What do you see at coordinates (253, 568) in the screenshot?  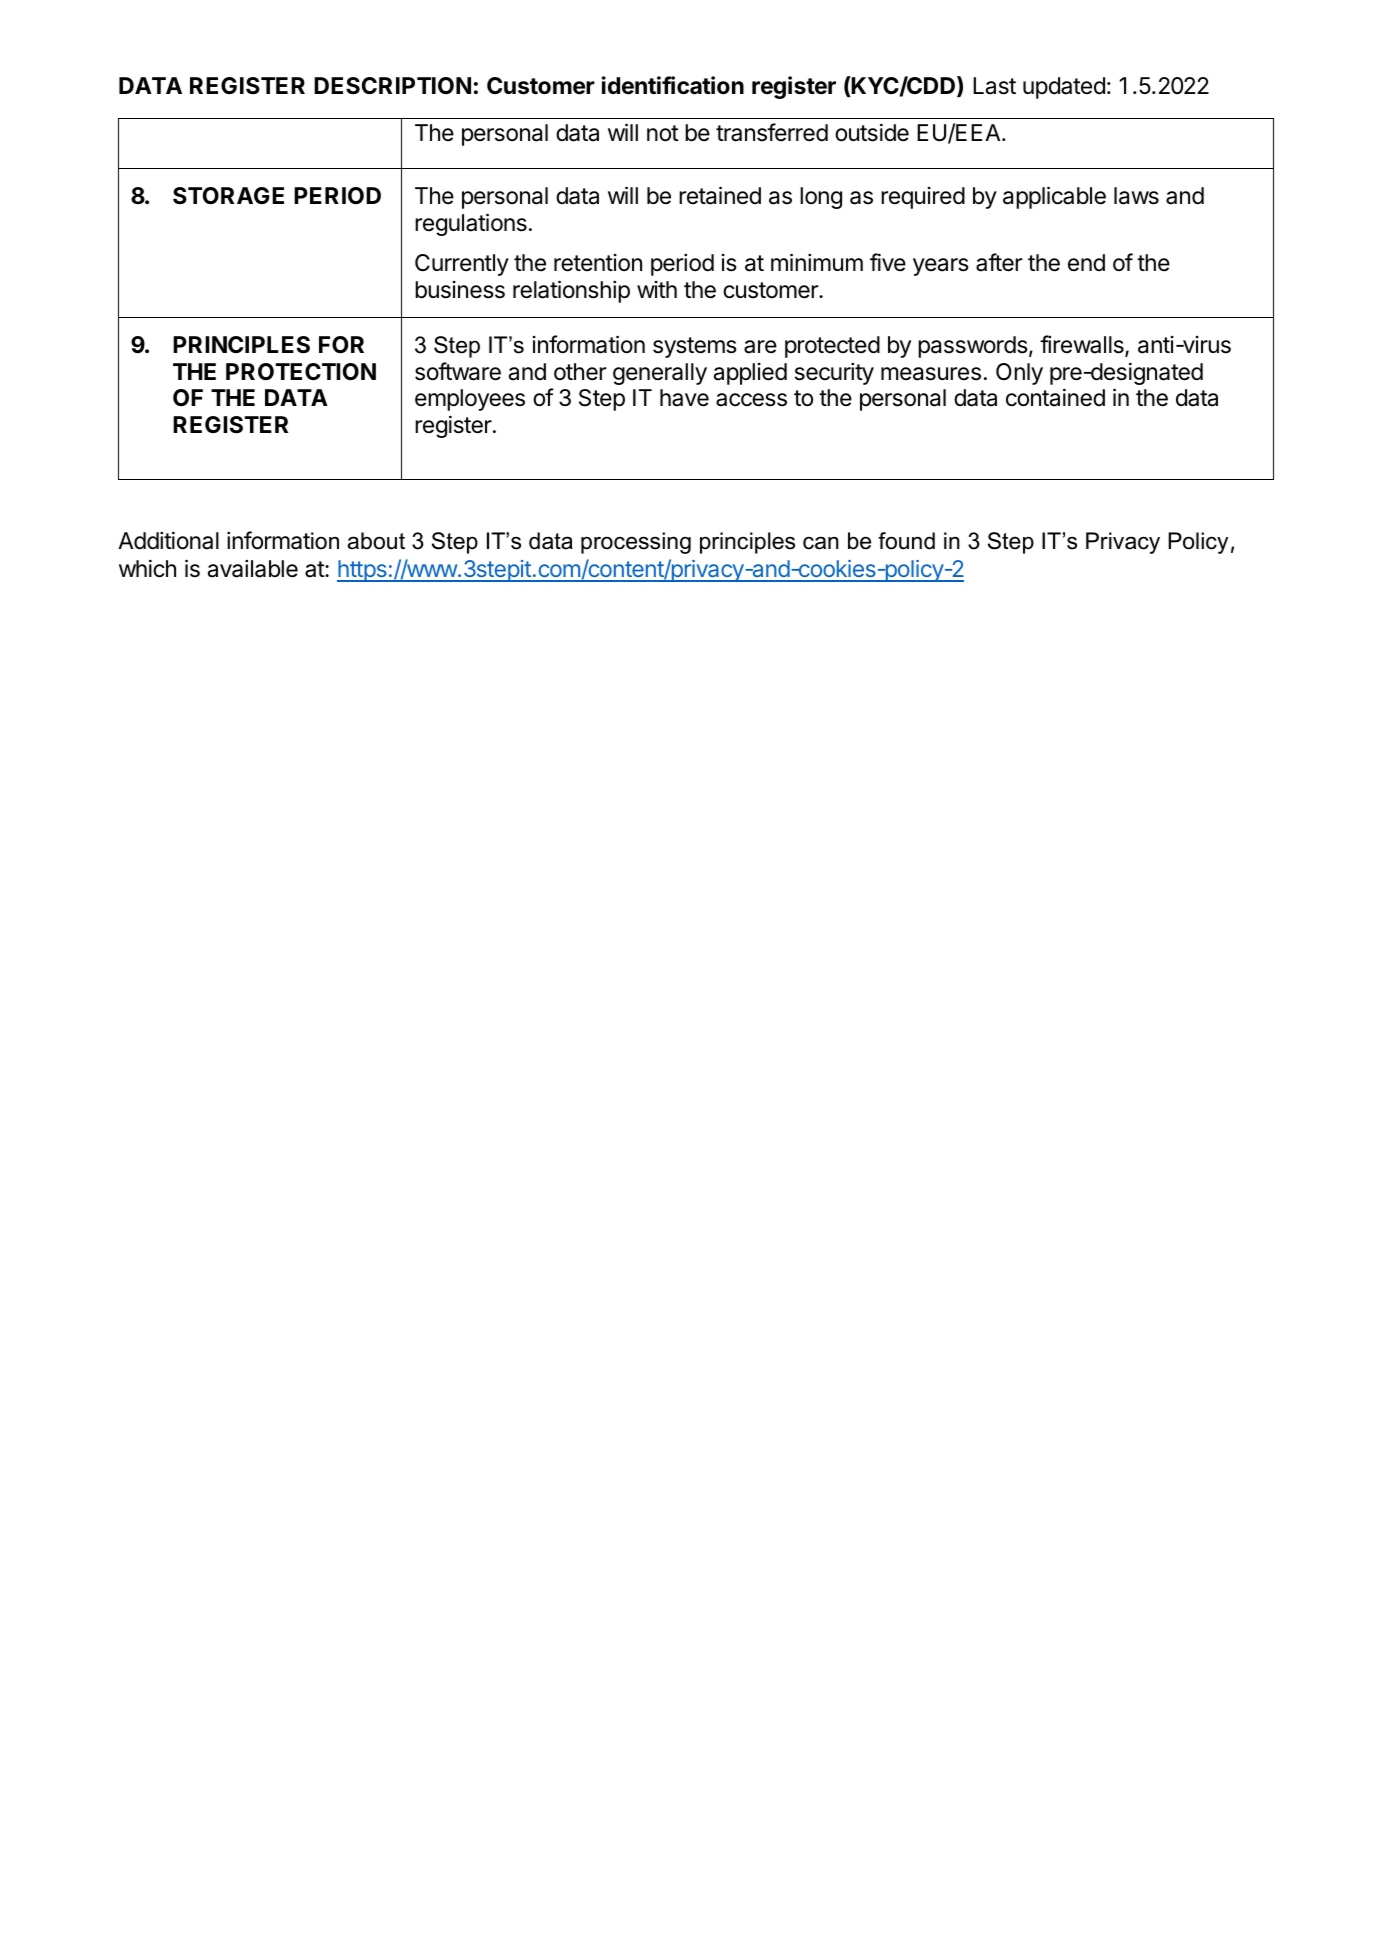 I see `available` at bounding box center [253, 568].
